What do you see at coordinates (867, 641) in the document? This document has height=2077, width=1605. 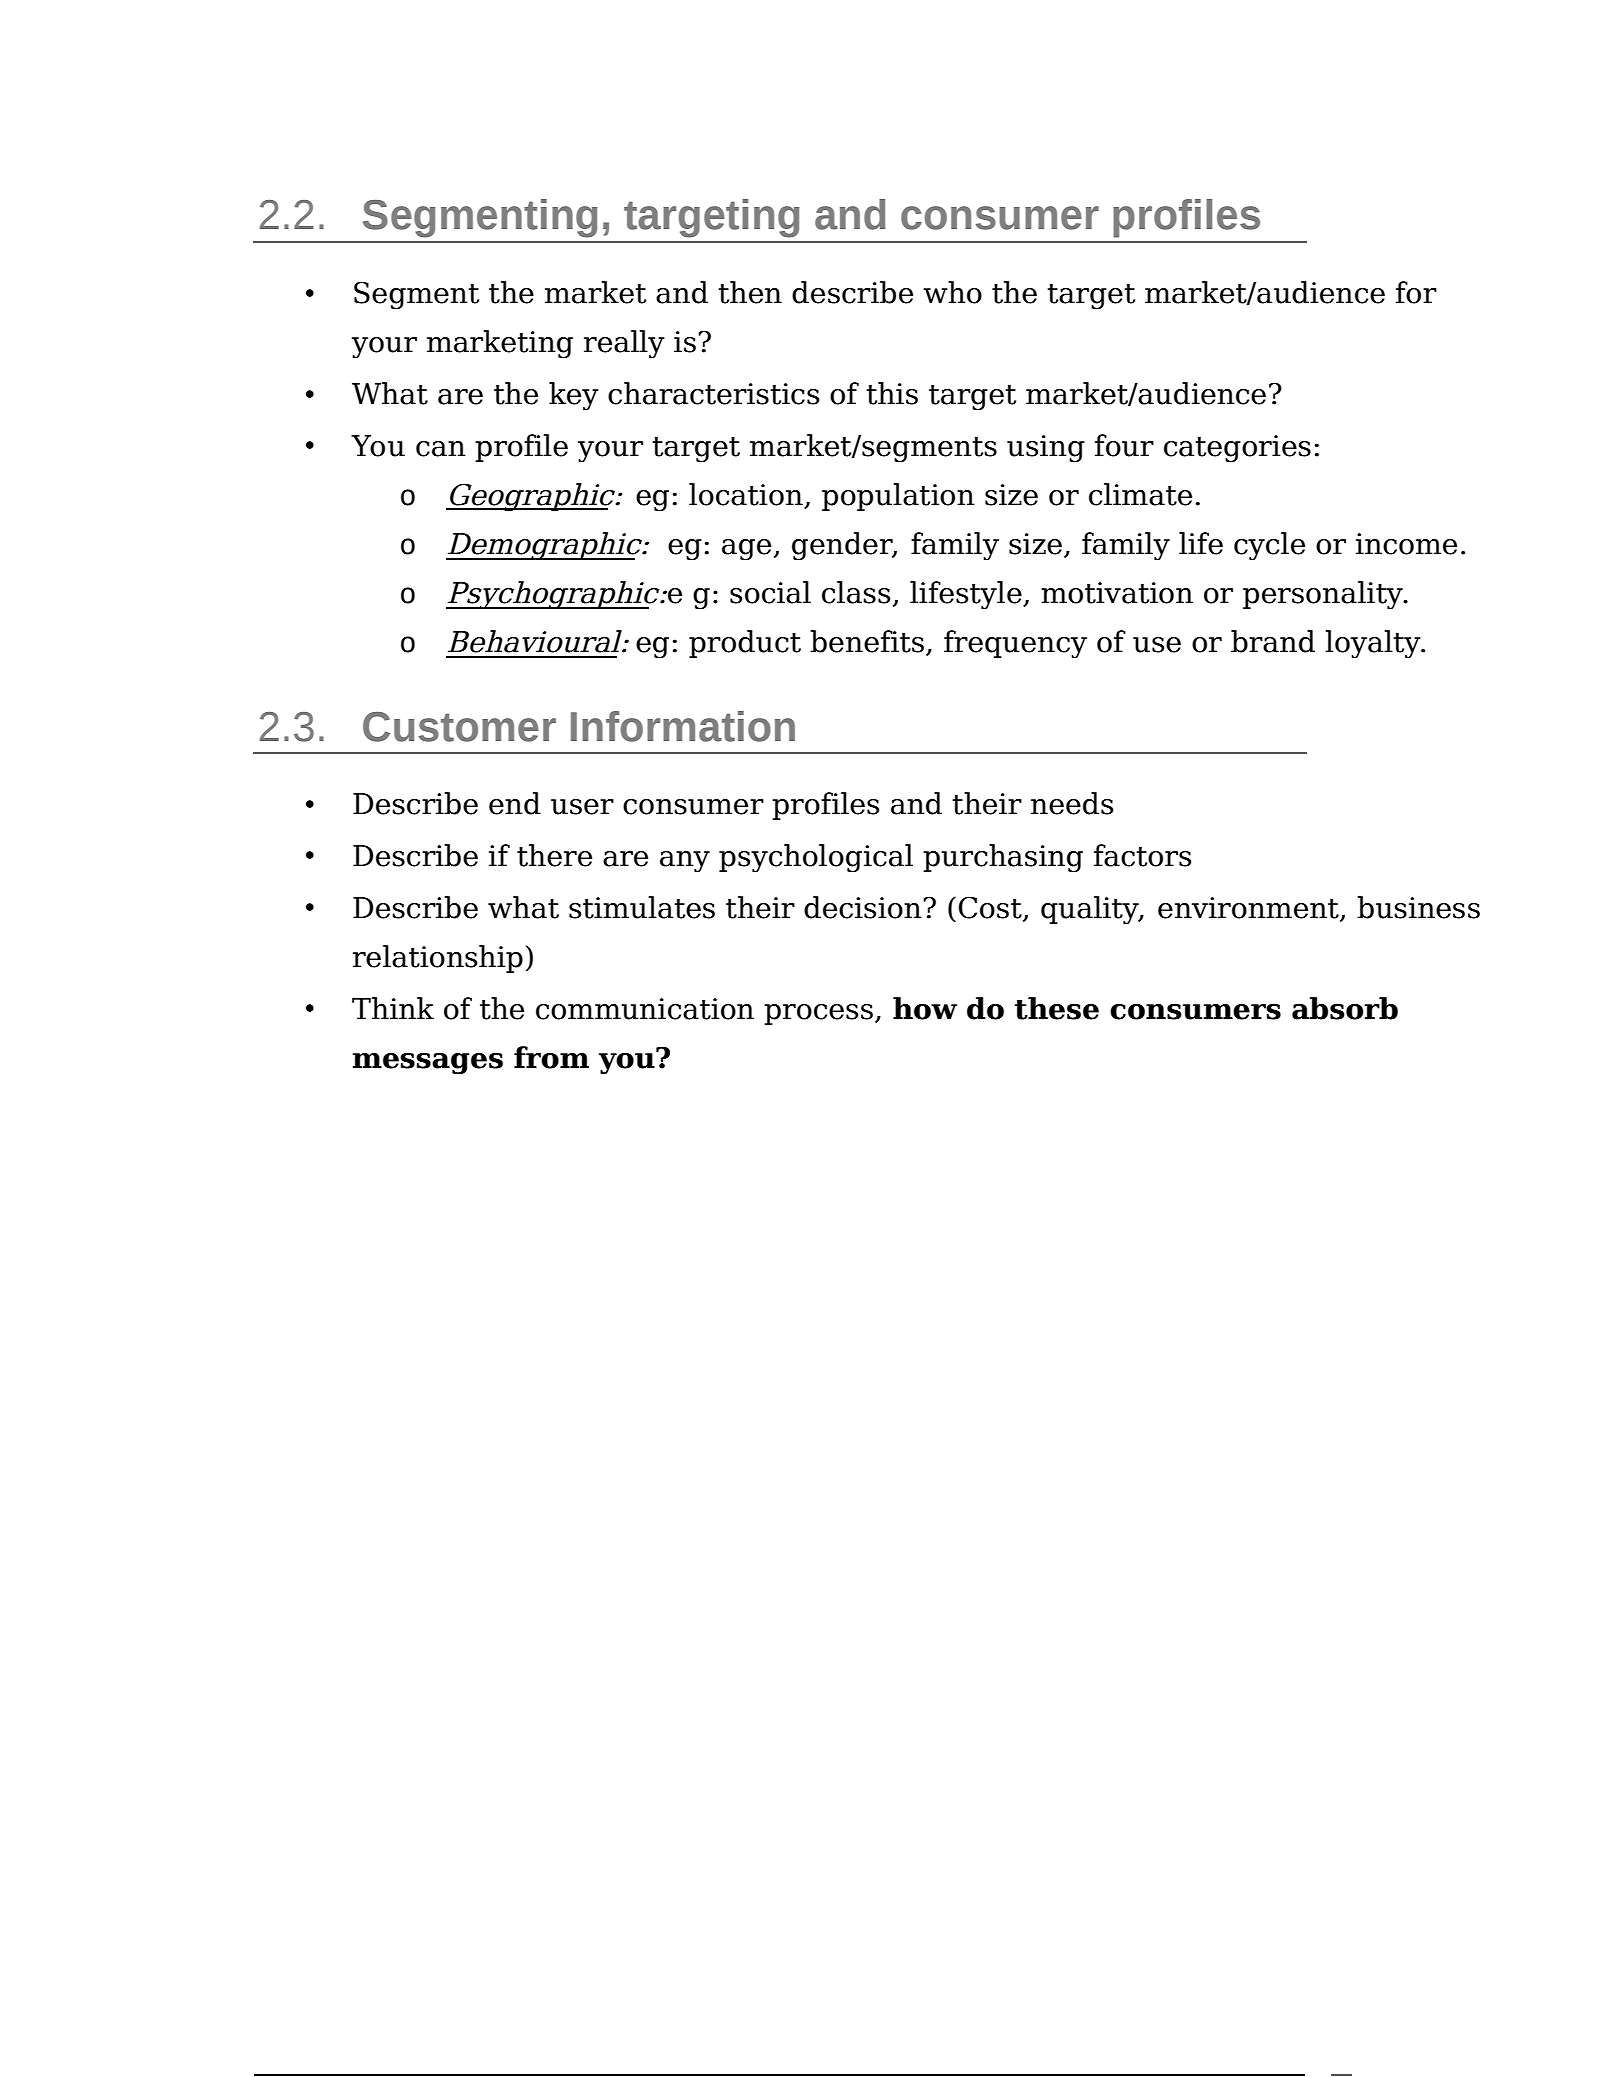 I see `benefits` at bounding box center [867, 641].
